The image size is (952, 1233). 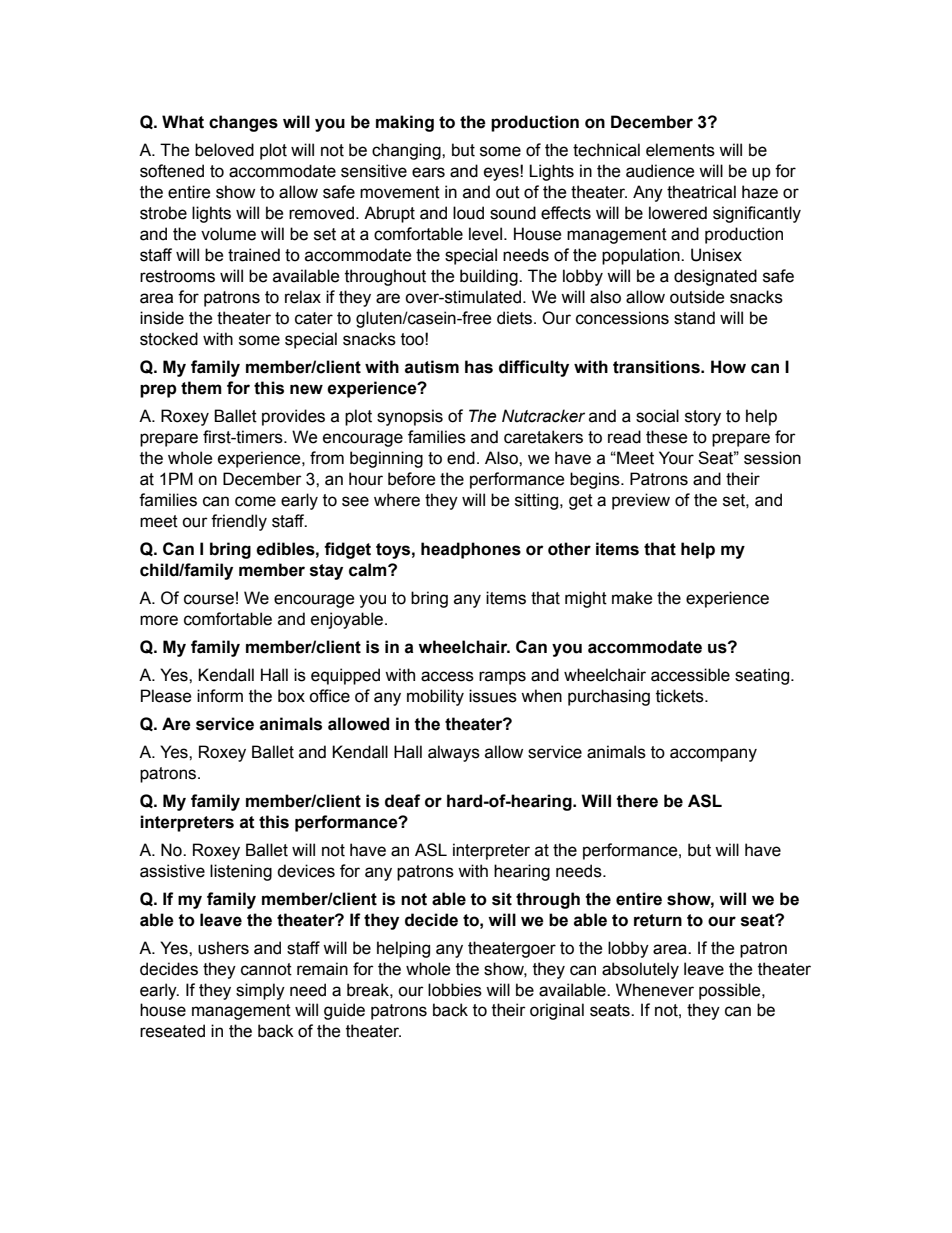 I want to click on issues, so click(x=493, y=696).
